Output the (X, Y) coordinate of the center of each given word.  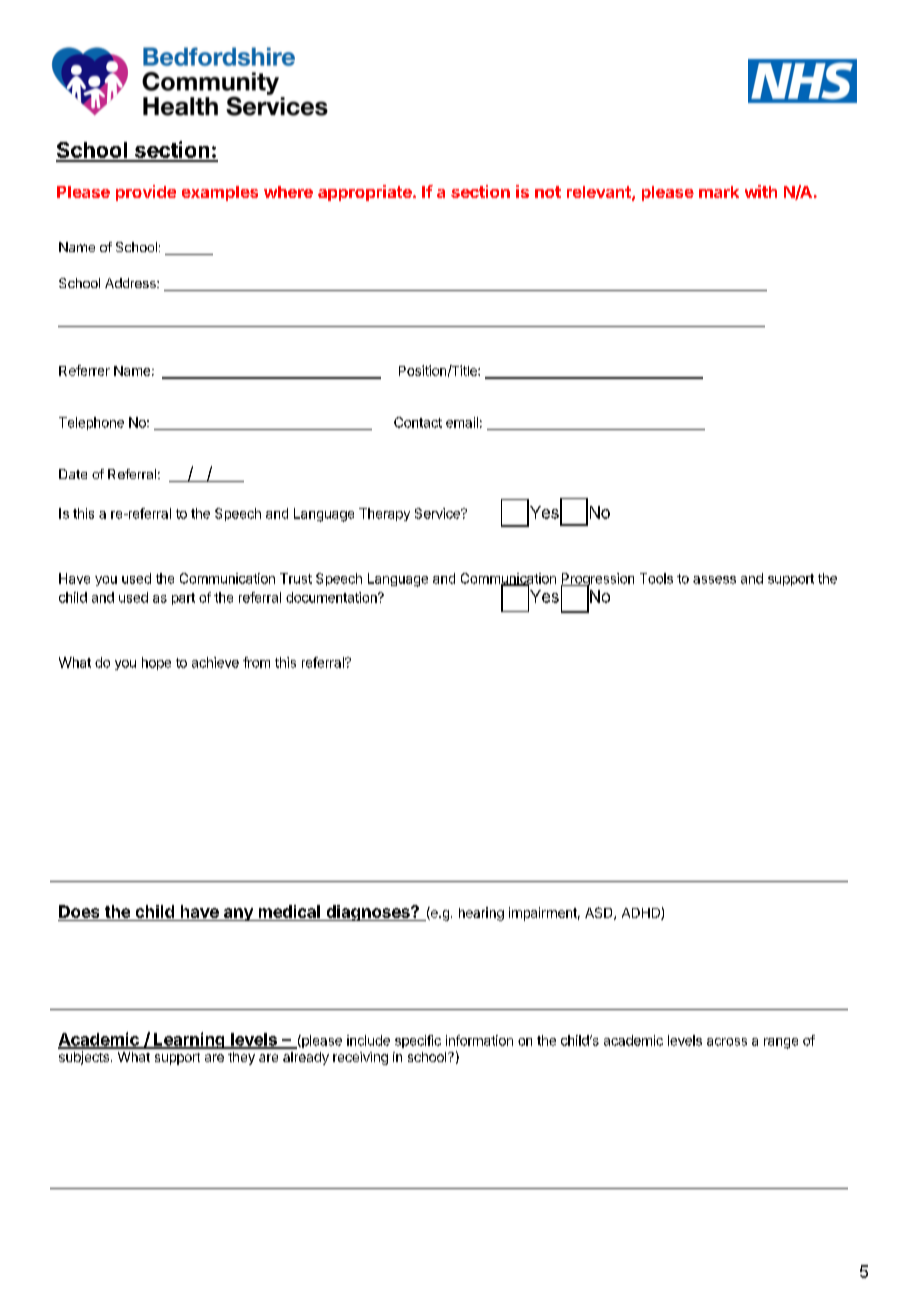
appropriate (366, 193)
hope (156, 663)
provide (146, 193)
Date (73, 474)
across (727, 1042)
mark (719, 192)
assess (714, 580)
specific (418, 1041)
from (256, 662)
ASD (600, 913)
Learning (189, 1040)
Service (438, 513)
